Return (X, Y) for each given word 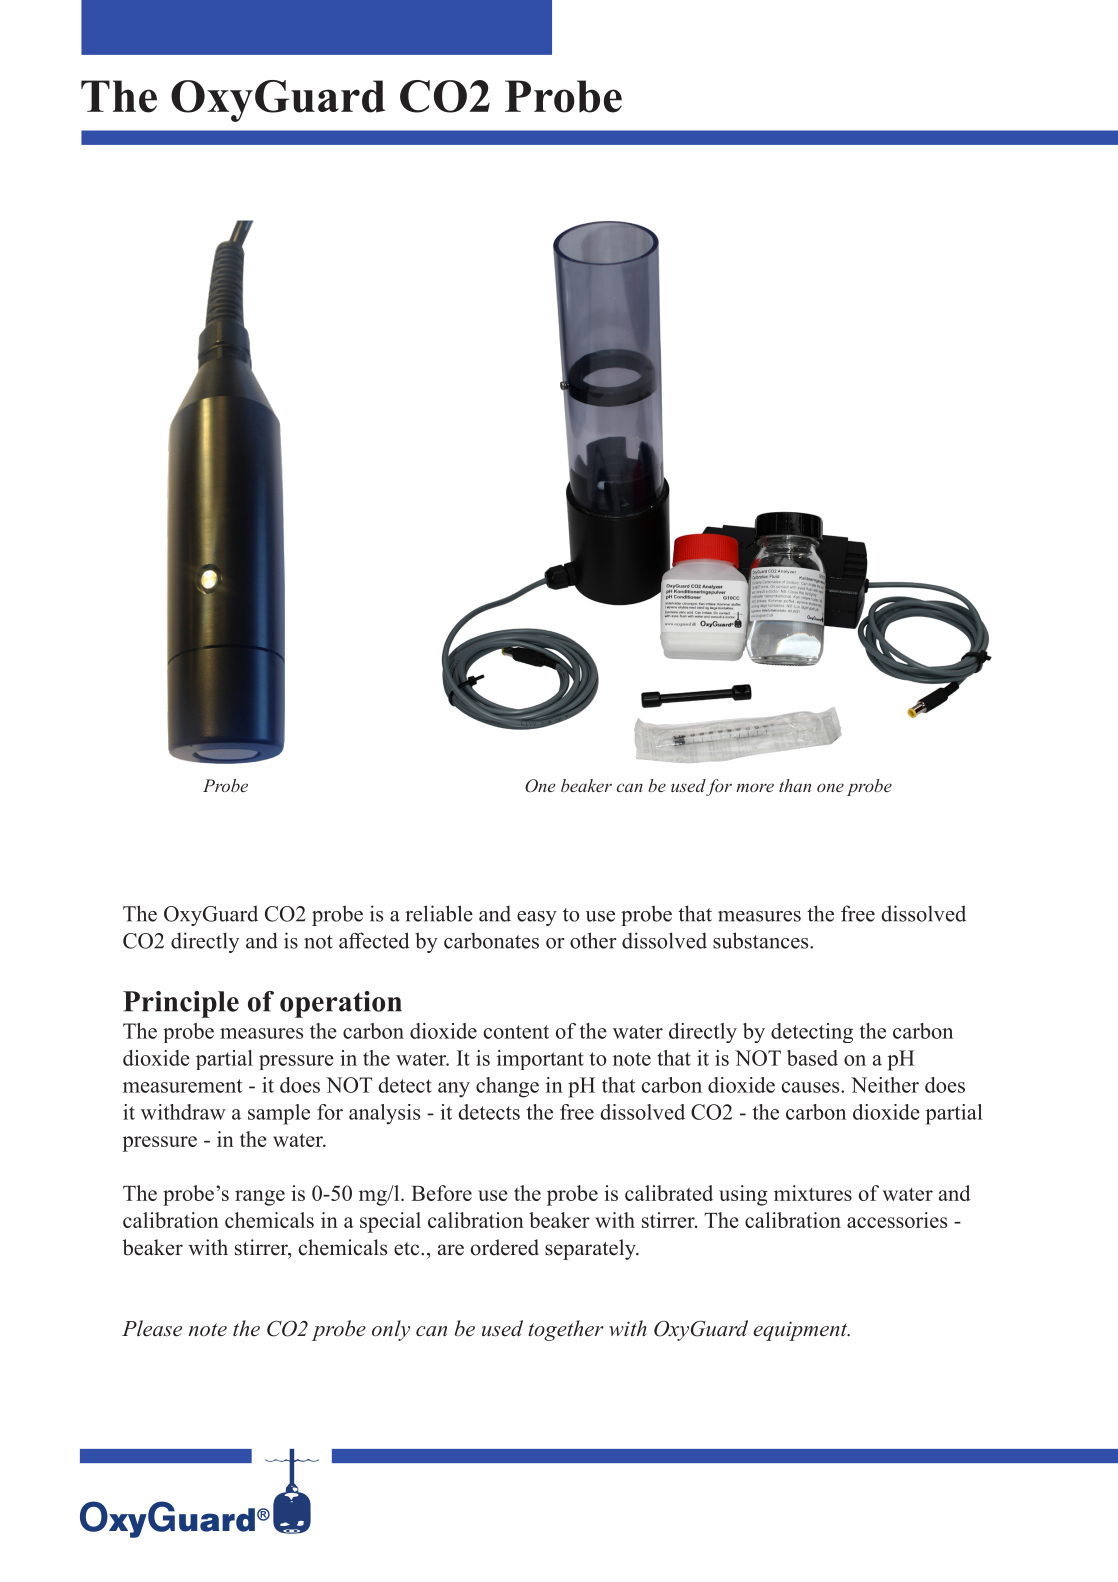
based (812, 1058)
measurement (182, 1086)
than (795, 785)
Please (152, 1328)
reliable (439, 913)
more (755, 787)
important (540, 1060)
